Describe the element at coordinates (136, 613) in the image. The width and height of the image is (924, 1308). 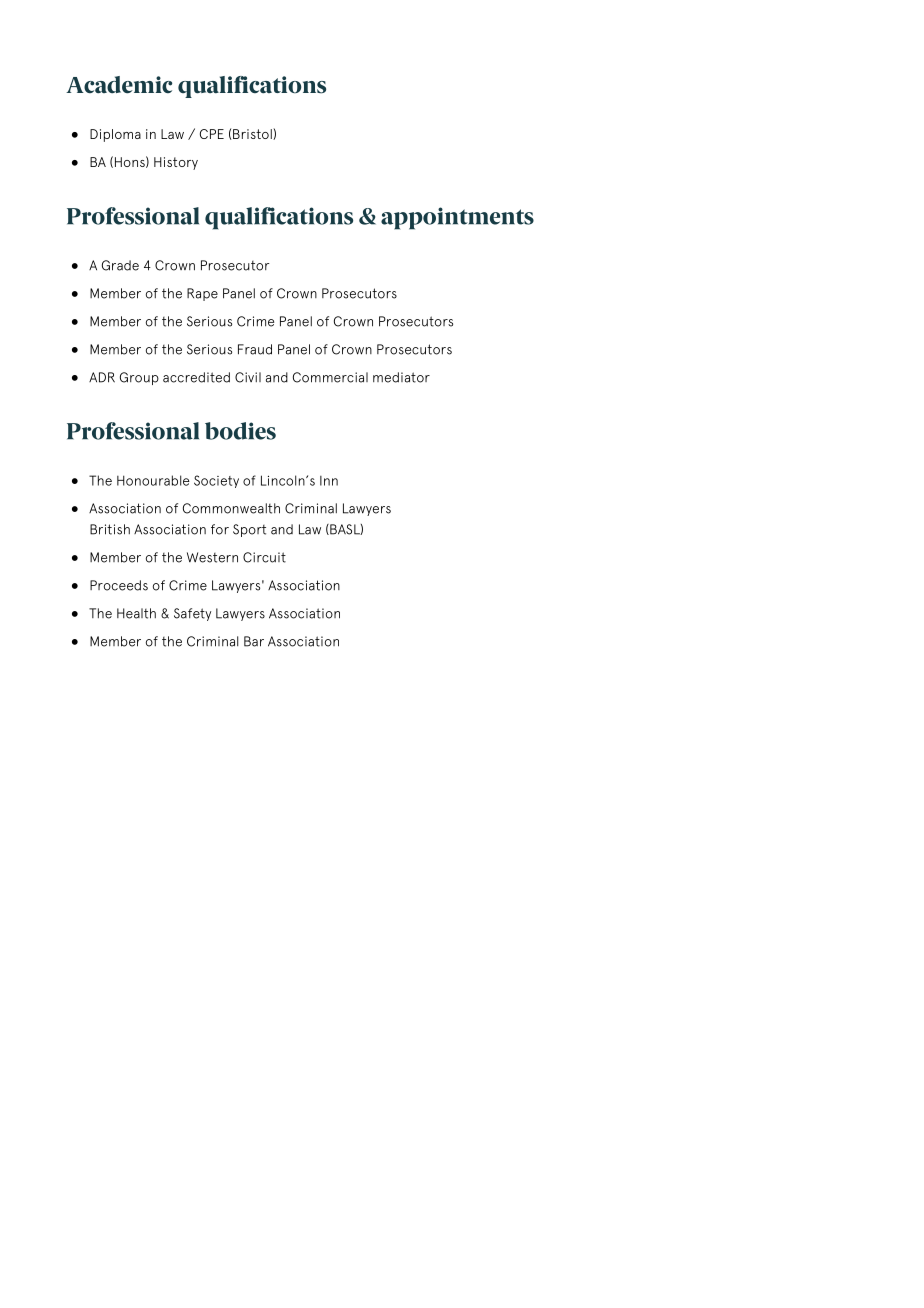
I see `Health` at that location.
